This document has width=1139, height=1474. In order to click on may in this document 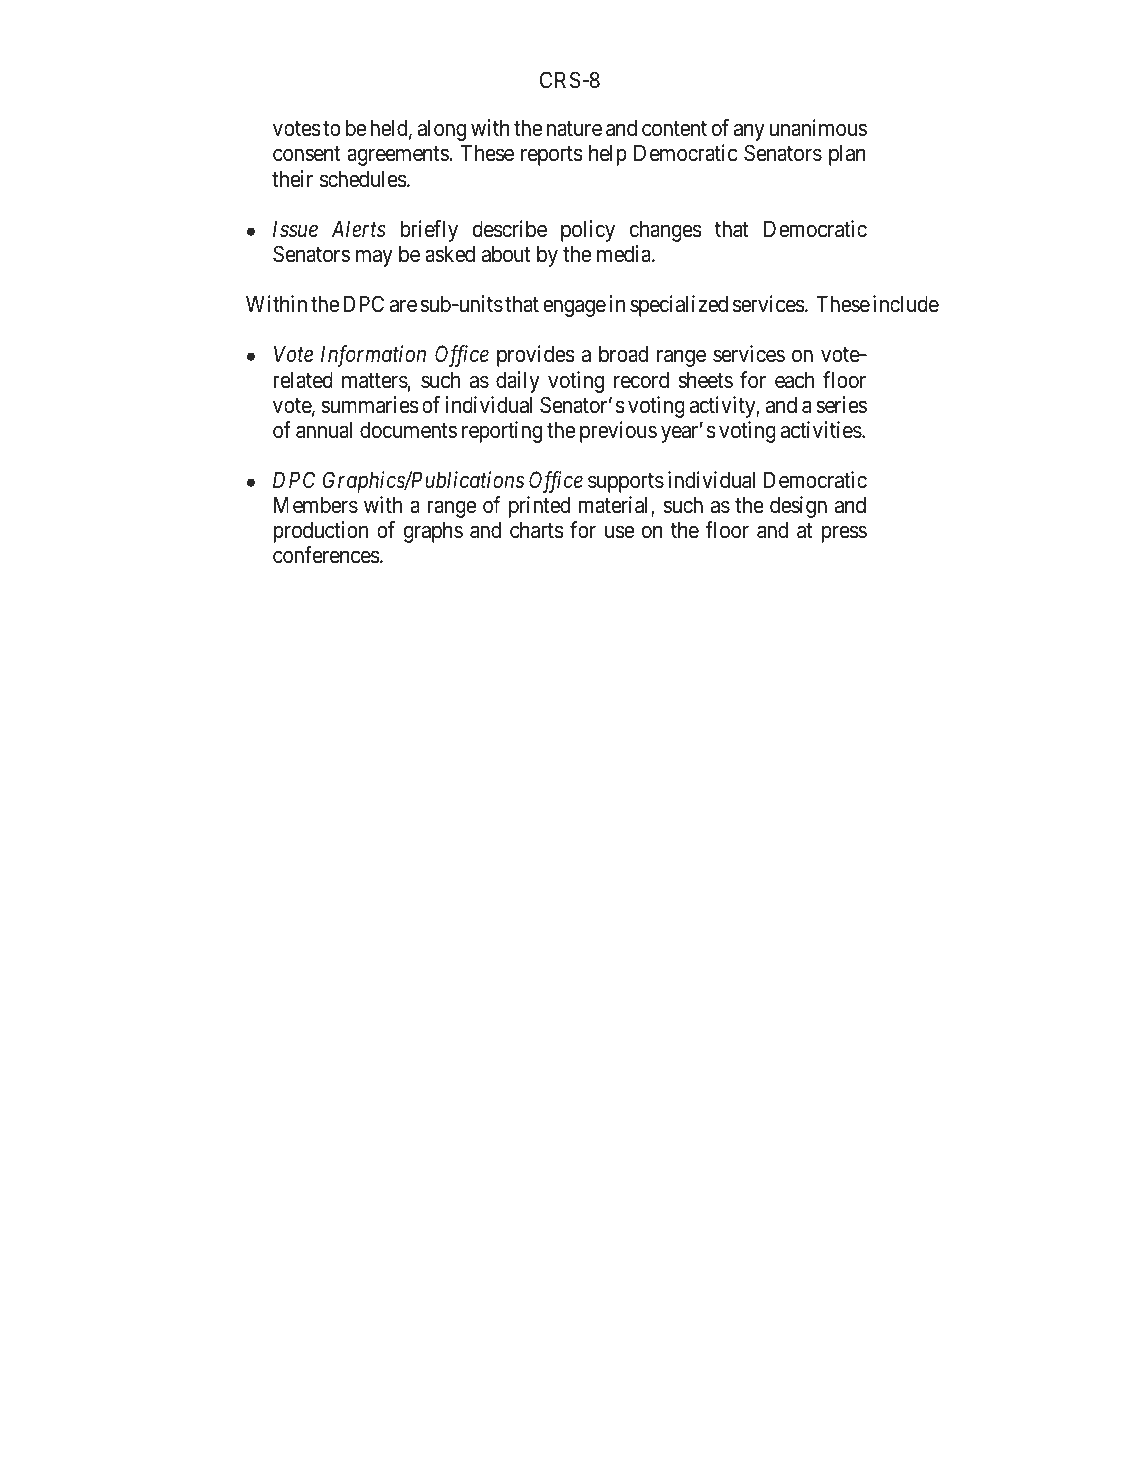, I will do `click(374, 258)`.
